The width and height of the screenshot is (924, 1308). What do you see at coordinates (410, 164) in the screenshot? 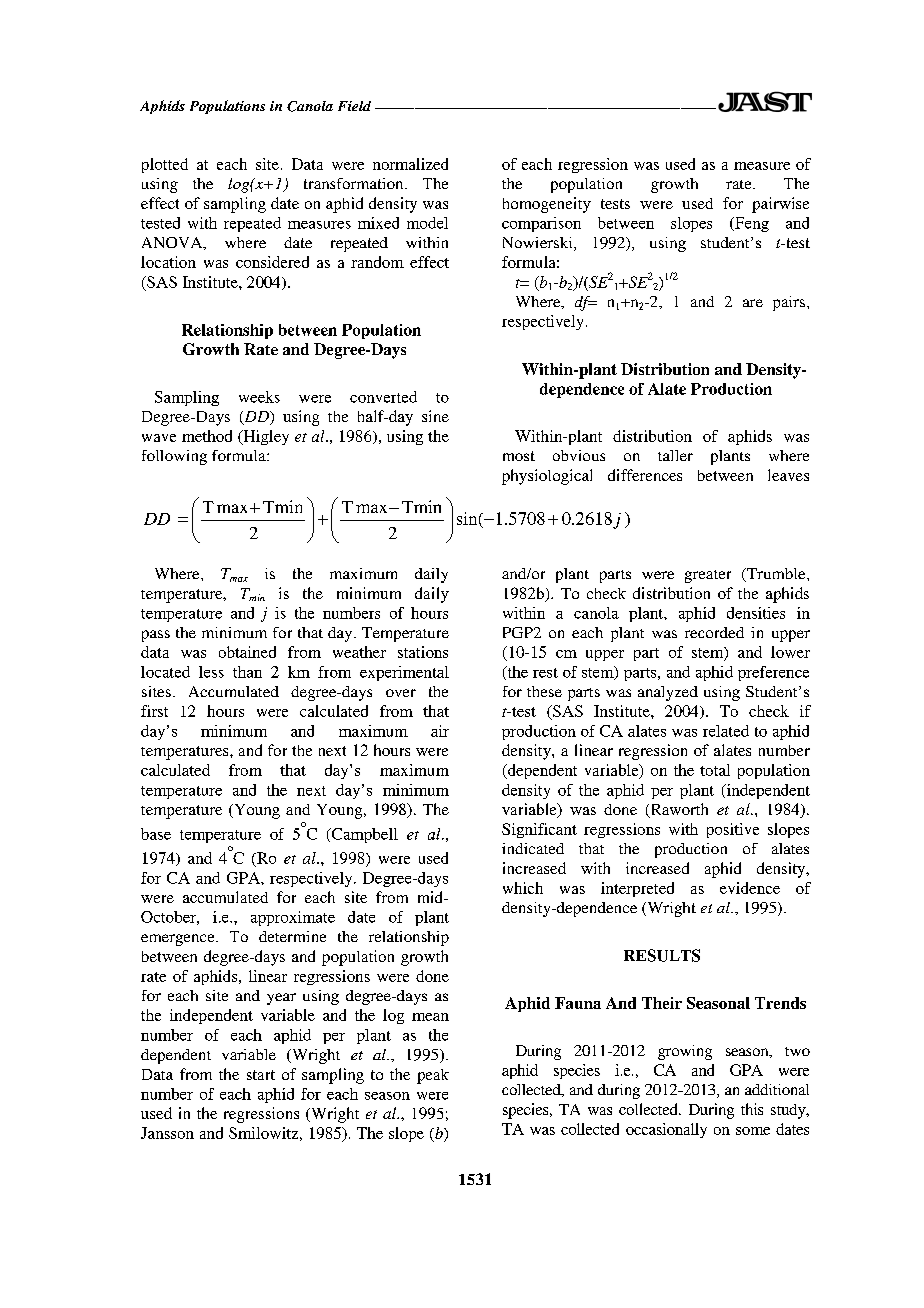
I see `normalized` at bounding box center [410, 164].
